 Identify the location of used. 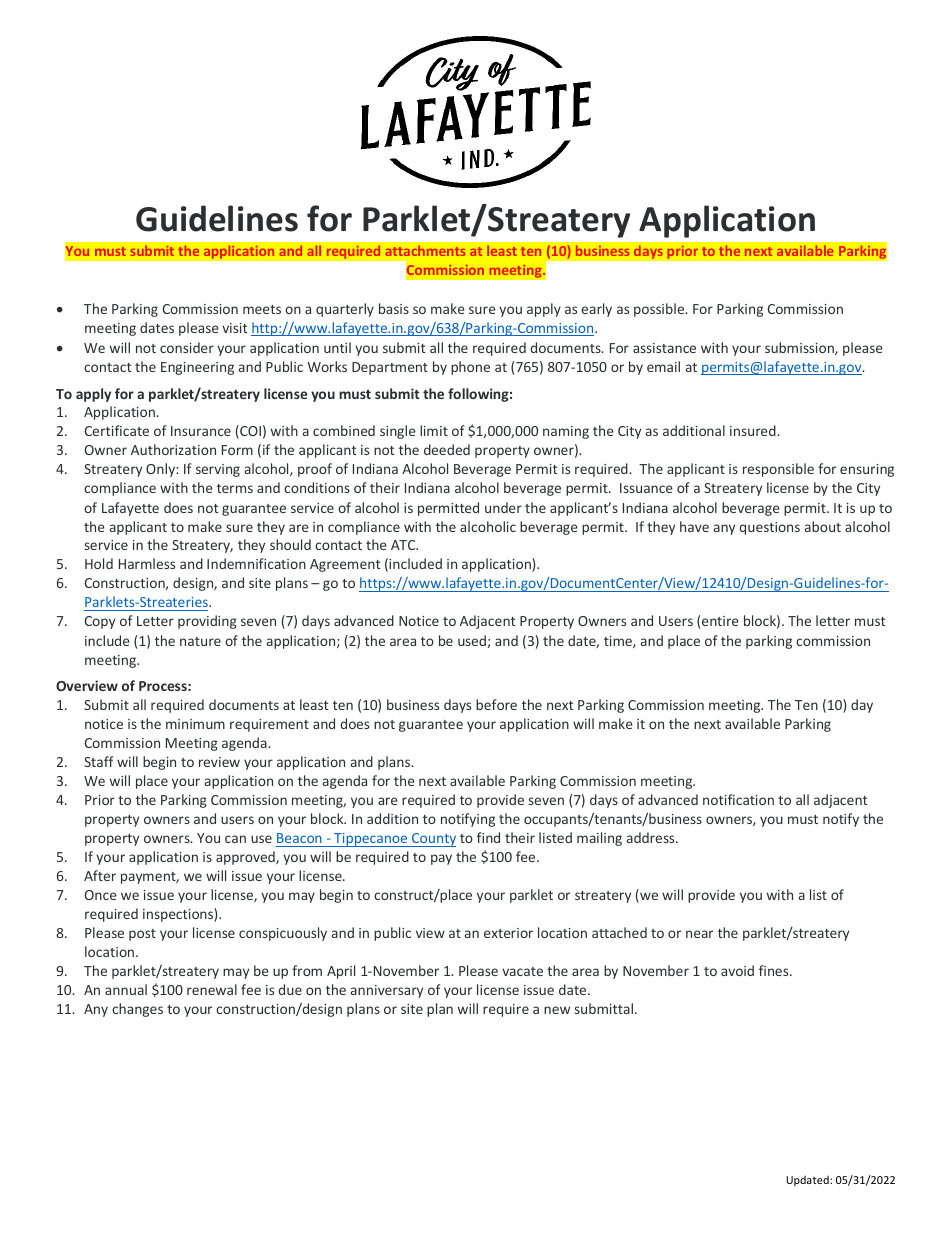
(472, 640).
